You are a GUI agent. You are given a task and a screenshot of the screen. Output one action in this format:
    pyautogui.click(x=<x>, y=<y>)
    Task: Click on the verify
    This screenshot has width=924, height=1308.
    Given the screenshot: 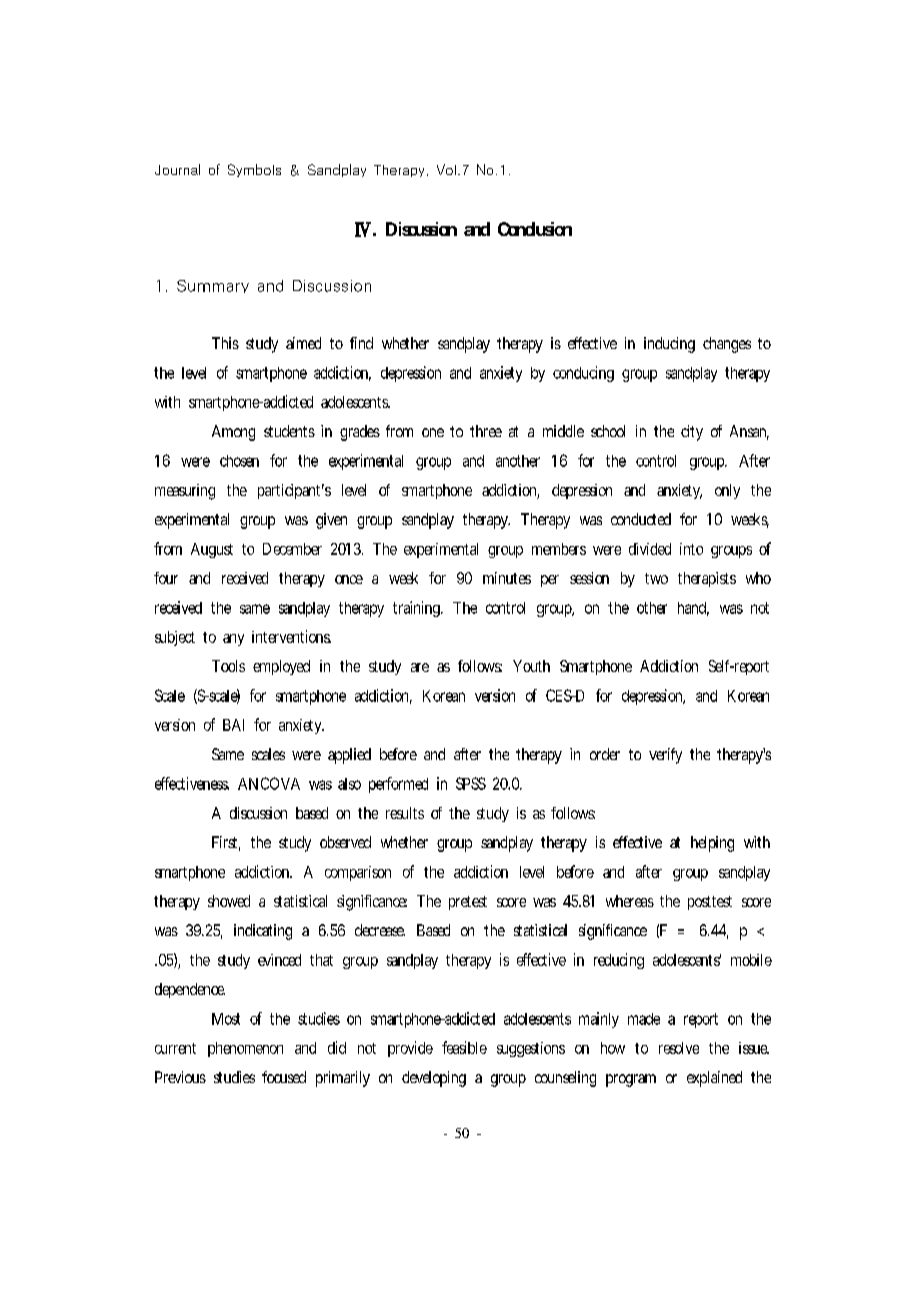 What is the action you would take?
    pyautogui.click(x=665, y=756)
